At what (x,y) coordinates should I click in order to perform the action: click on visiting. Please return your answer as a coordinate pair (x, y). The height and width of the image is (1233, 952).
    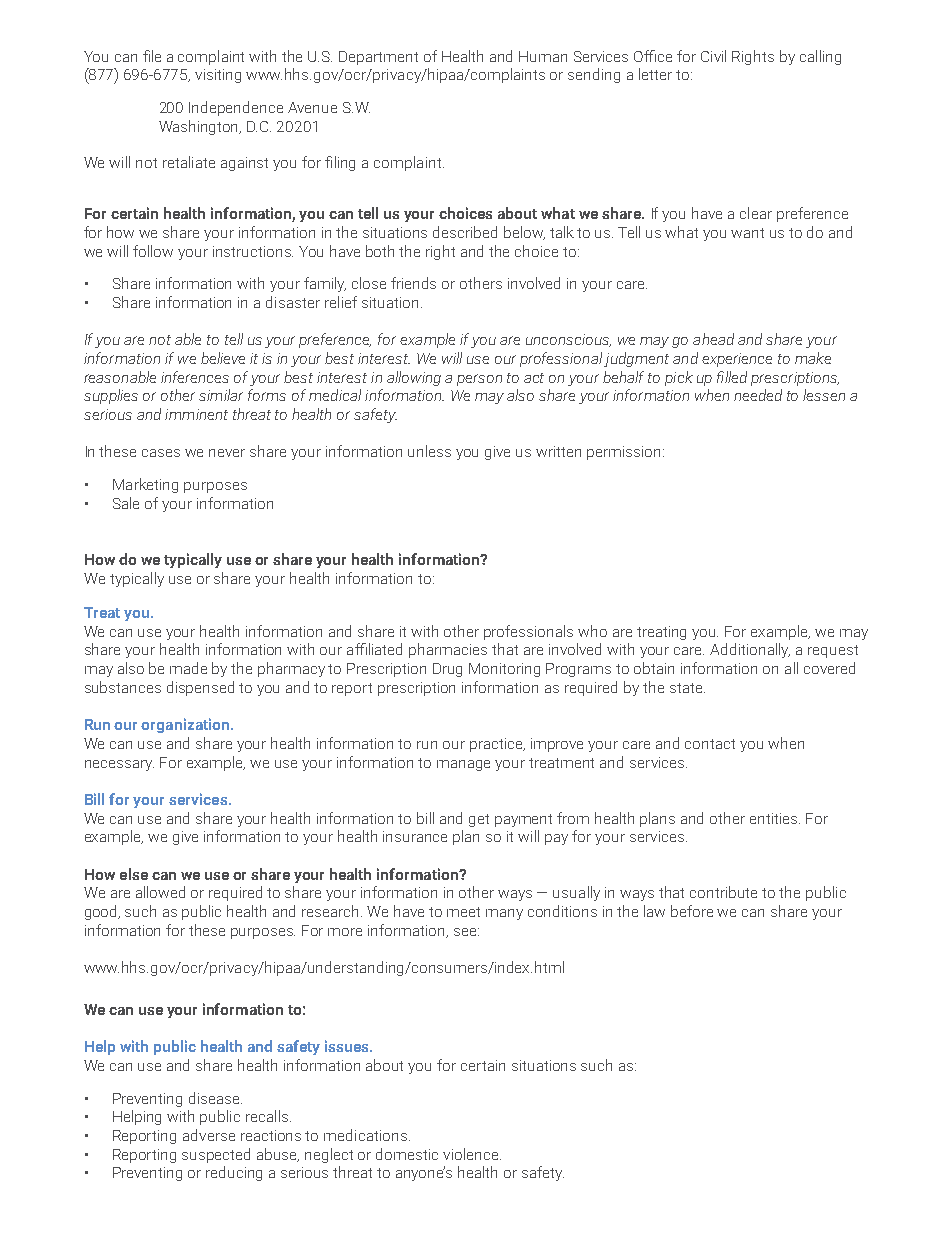
    Looking at the image, I should click on (218, 76).
